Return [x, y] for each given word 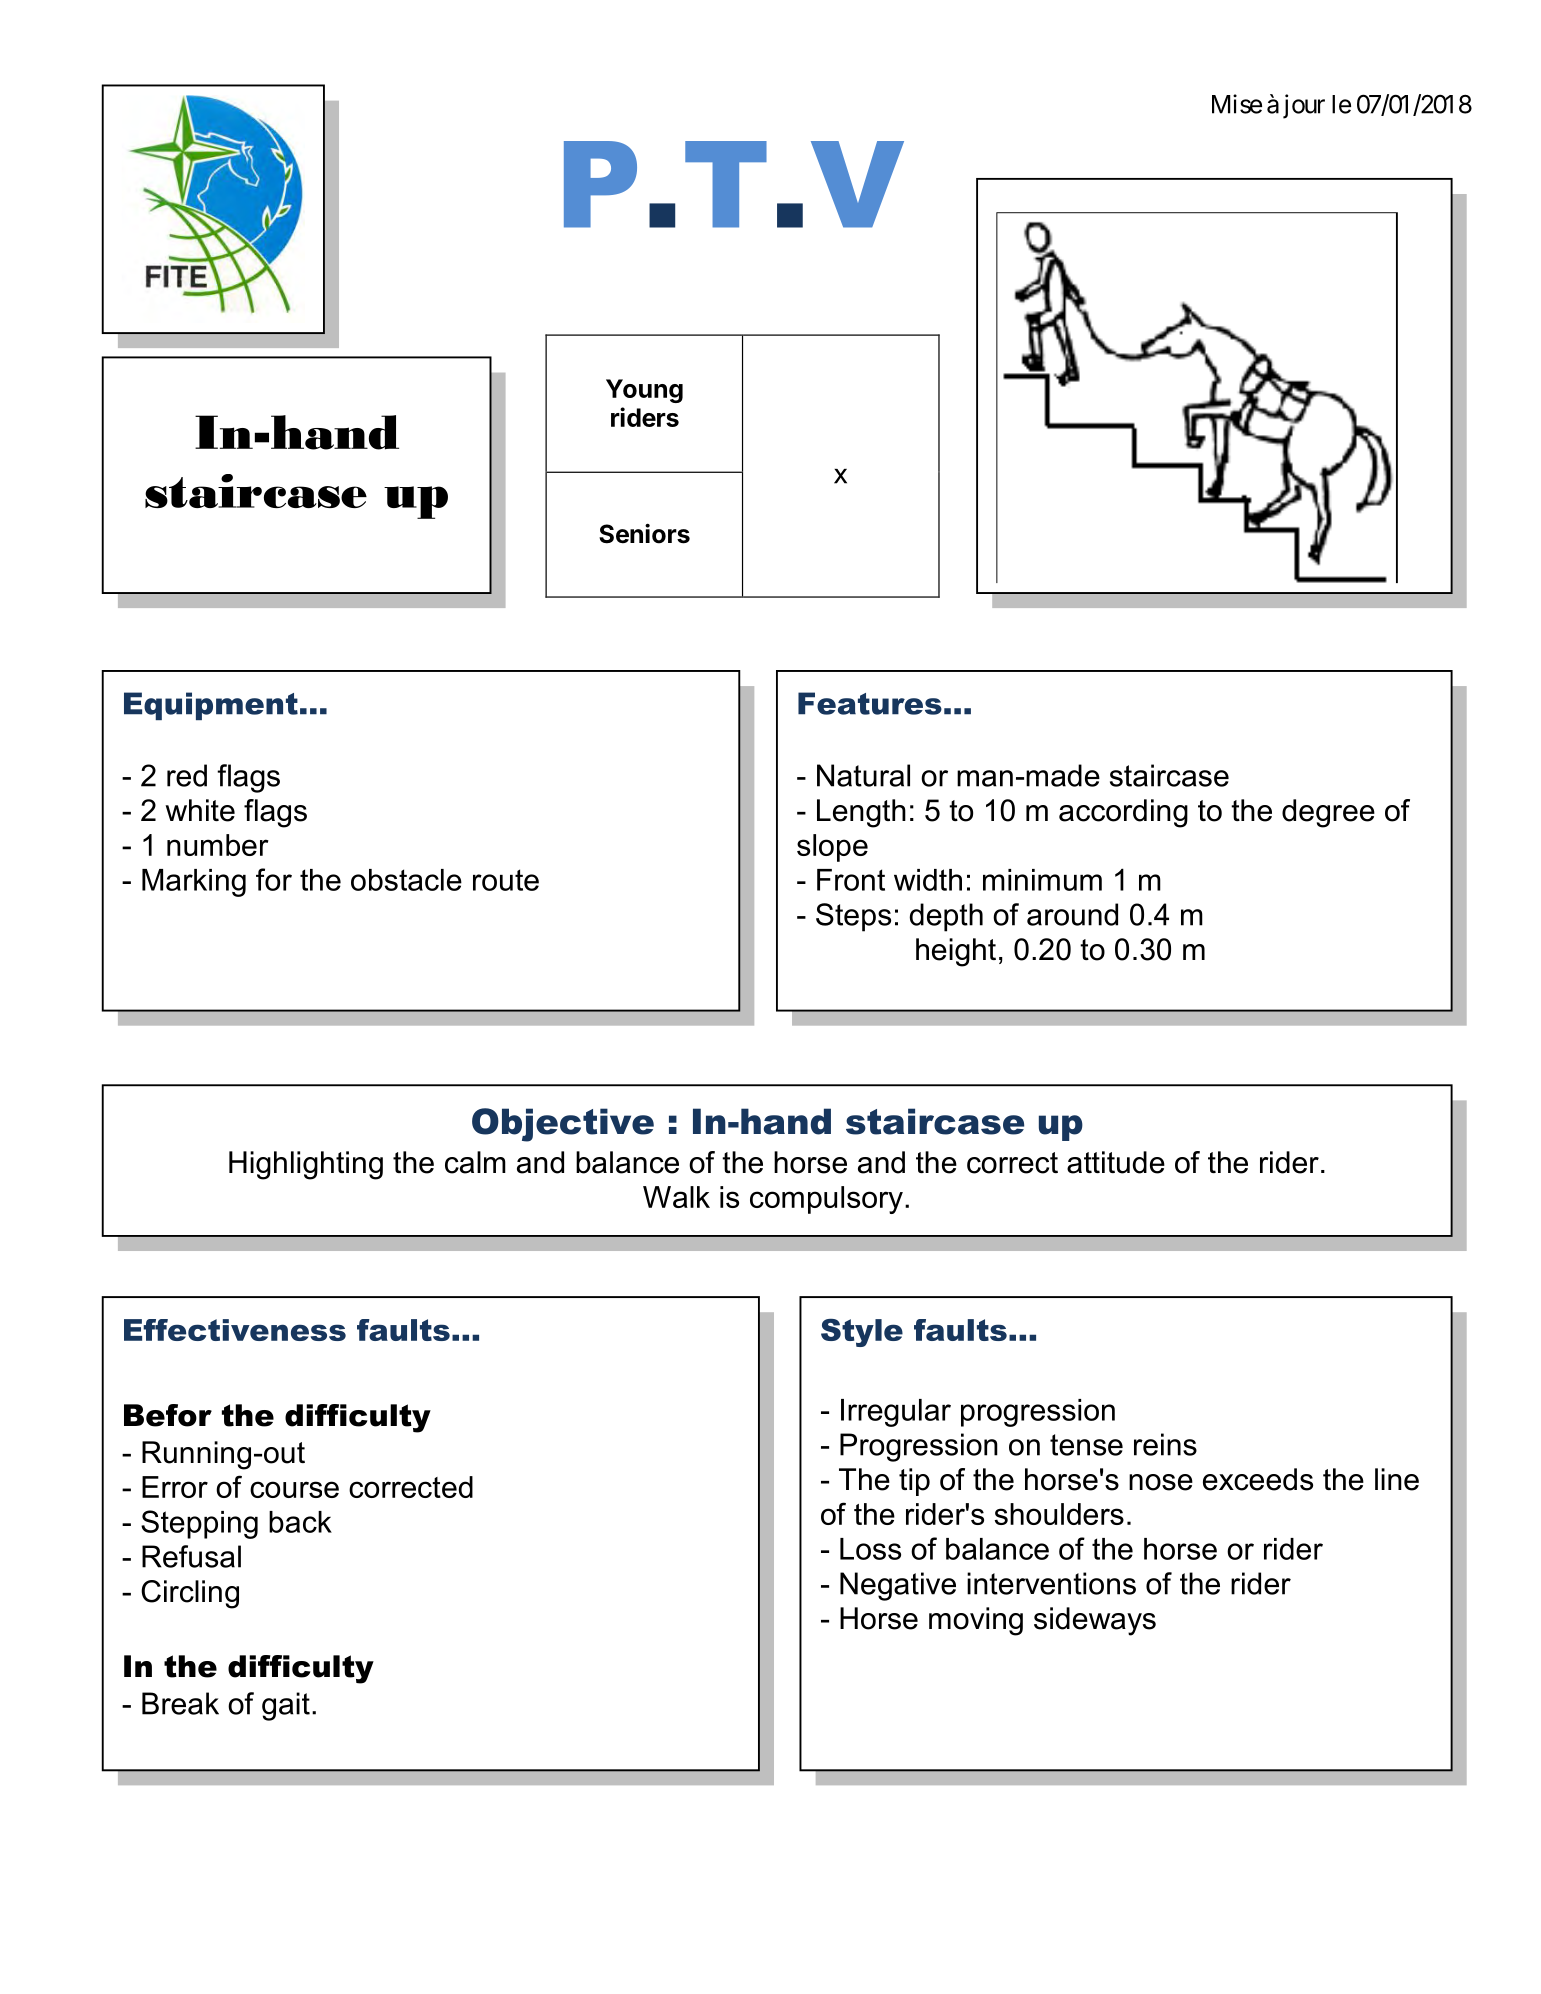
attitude [1116, 1162]
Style [862, 1333]
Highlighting [306, 1165]
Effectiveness [235, 1330]
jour [1304, 106]
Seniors [644, 533]
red [187, 775]
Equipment [211, 706]
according [1123, 813]
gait [286, 1706]
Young [644, 391]
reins [1165, 1444]
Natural [863, 775]
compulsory [826, 1200]
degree [1328, 813]
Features [870, 703]
